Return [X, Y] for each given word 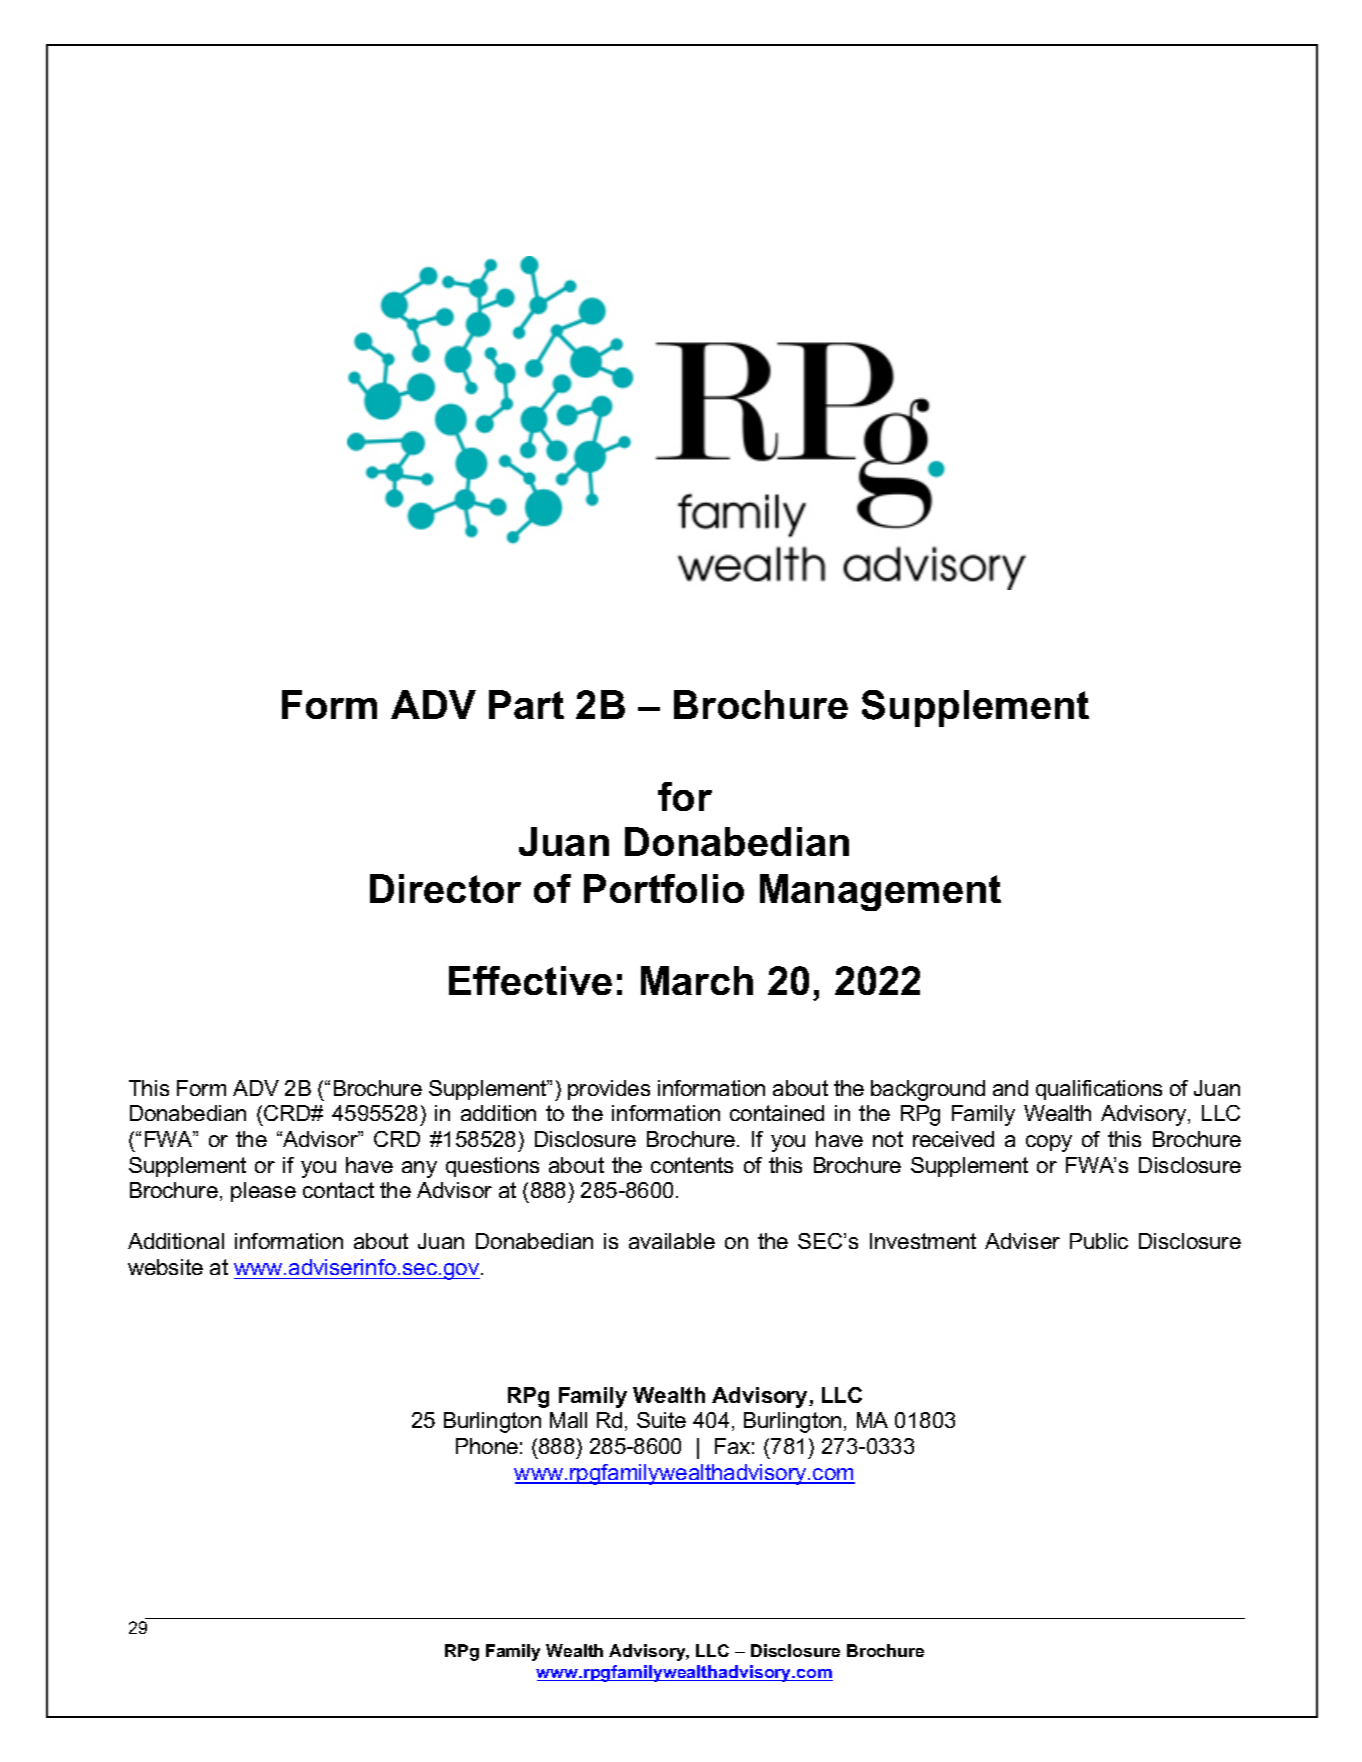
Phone [487, 1446]
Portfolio [664, 888]
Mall [568, 1420]
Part [526, 704]
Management [880, 892]
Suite [661, 1420]
